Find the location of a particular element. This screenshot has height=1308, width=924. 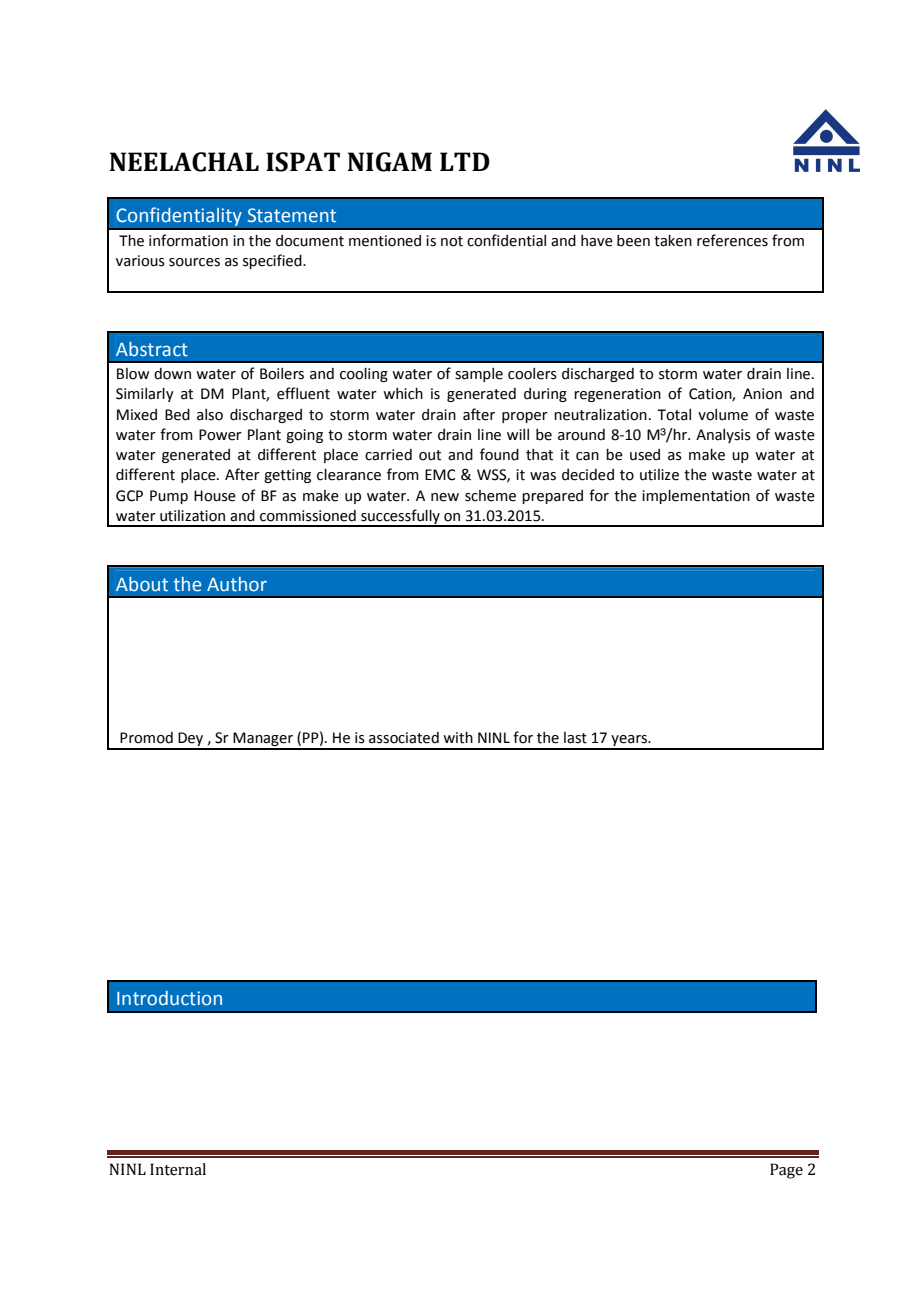

LTD is located at coordinates (465, 161).
